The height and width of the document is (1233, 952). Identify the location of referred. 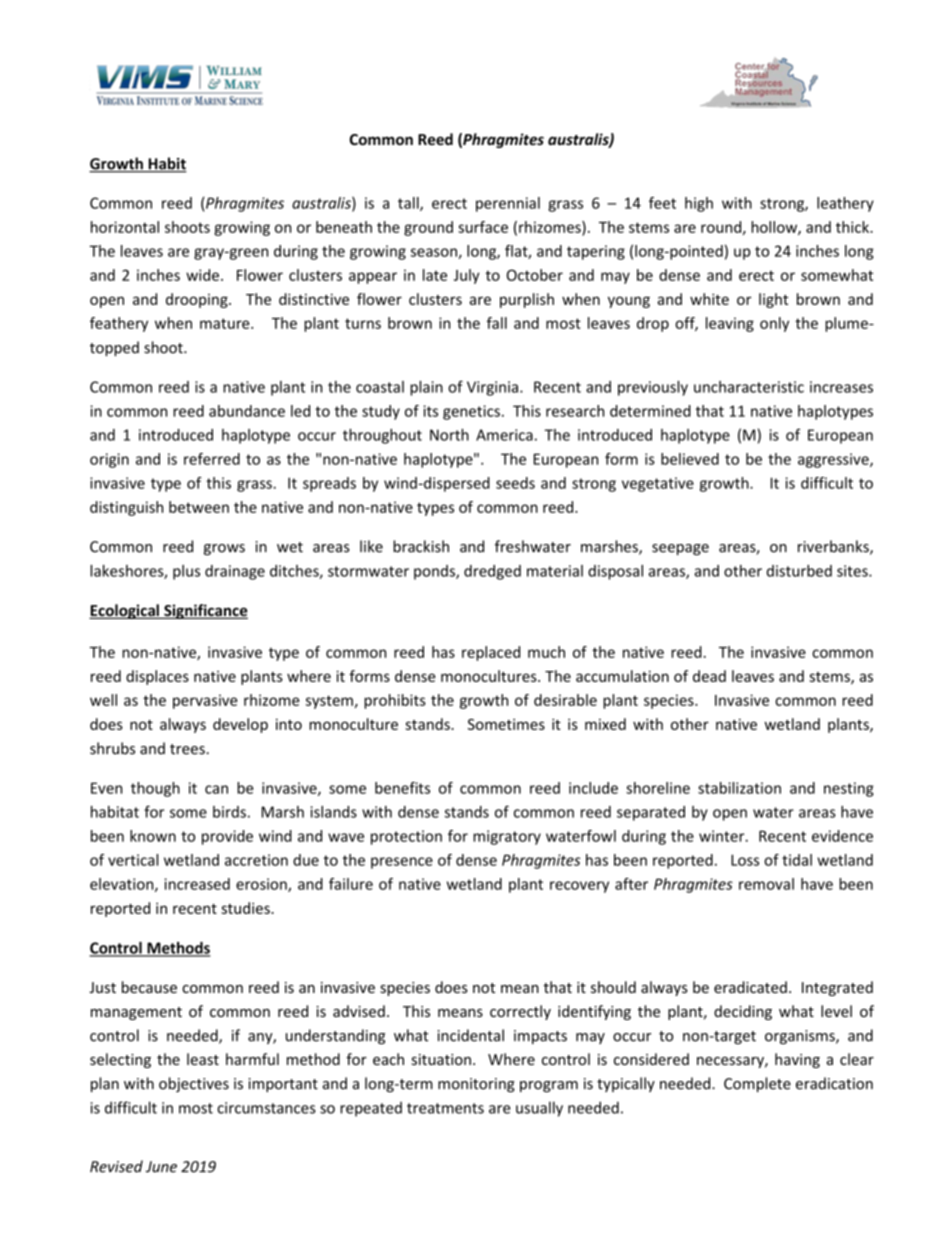
(212, 459).
